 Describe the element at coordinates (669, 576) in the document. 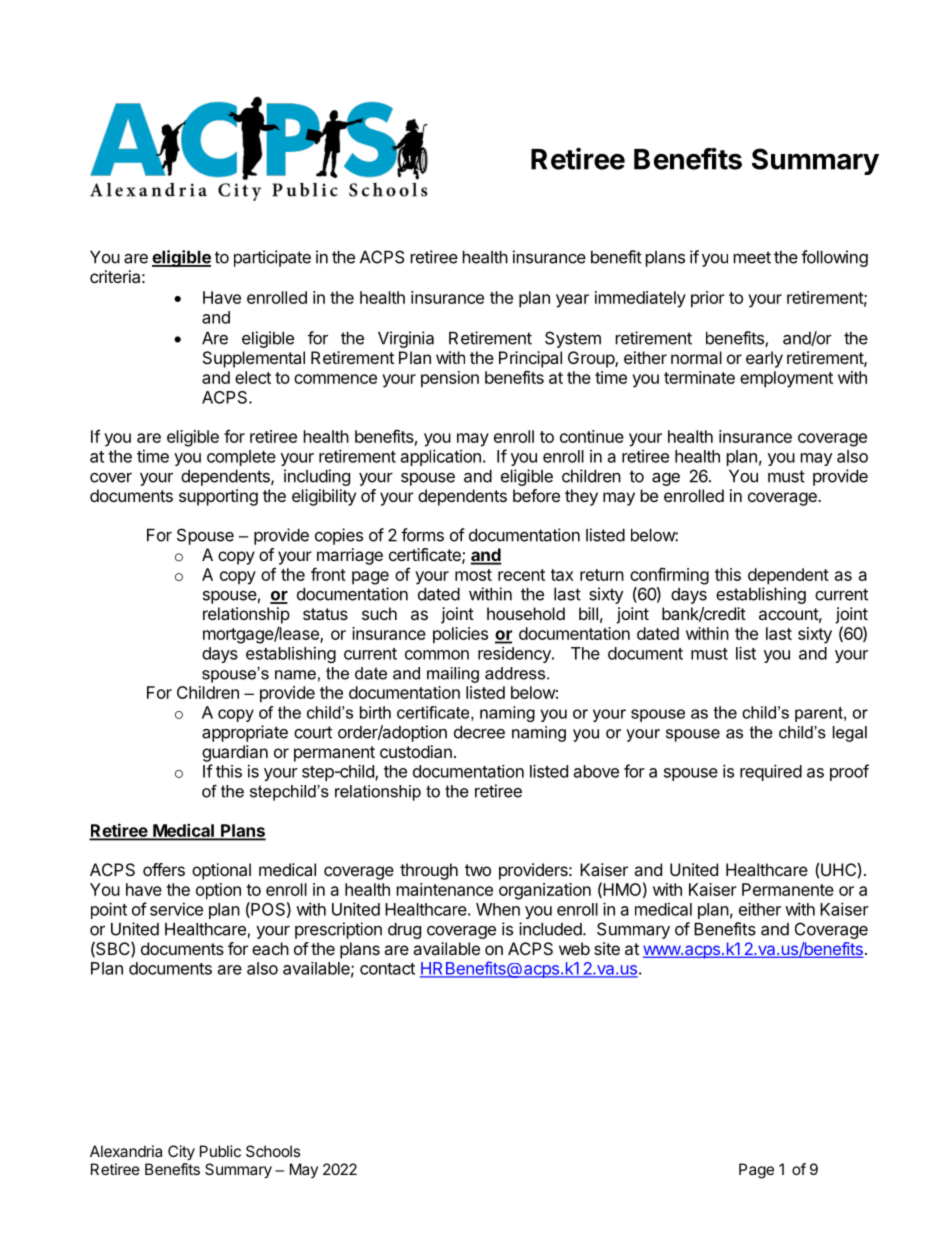

I see `confirming` at that location.
